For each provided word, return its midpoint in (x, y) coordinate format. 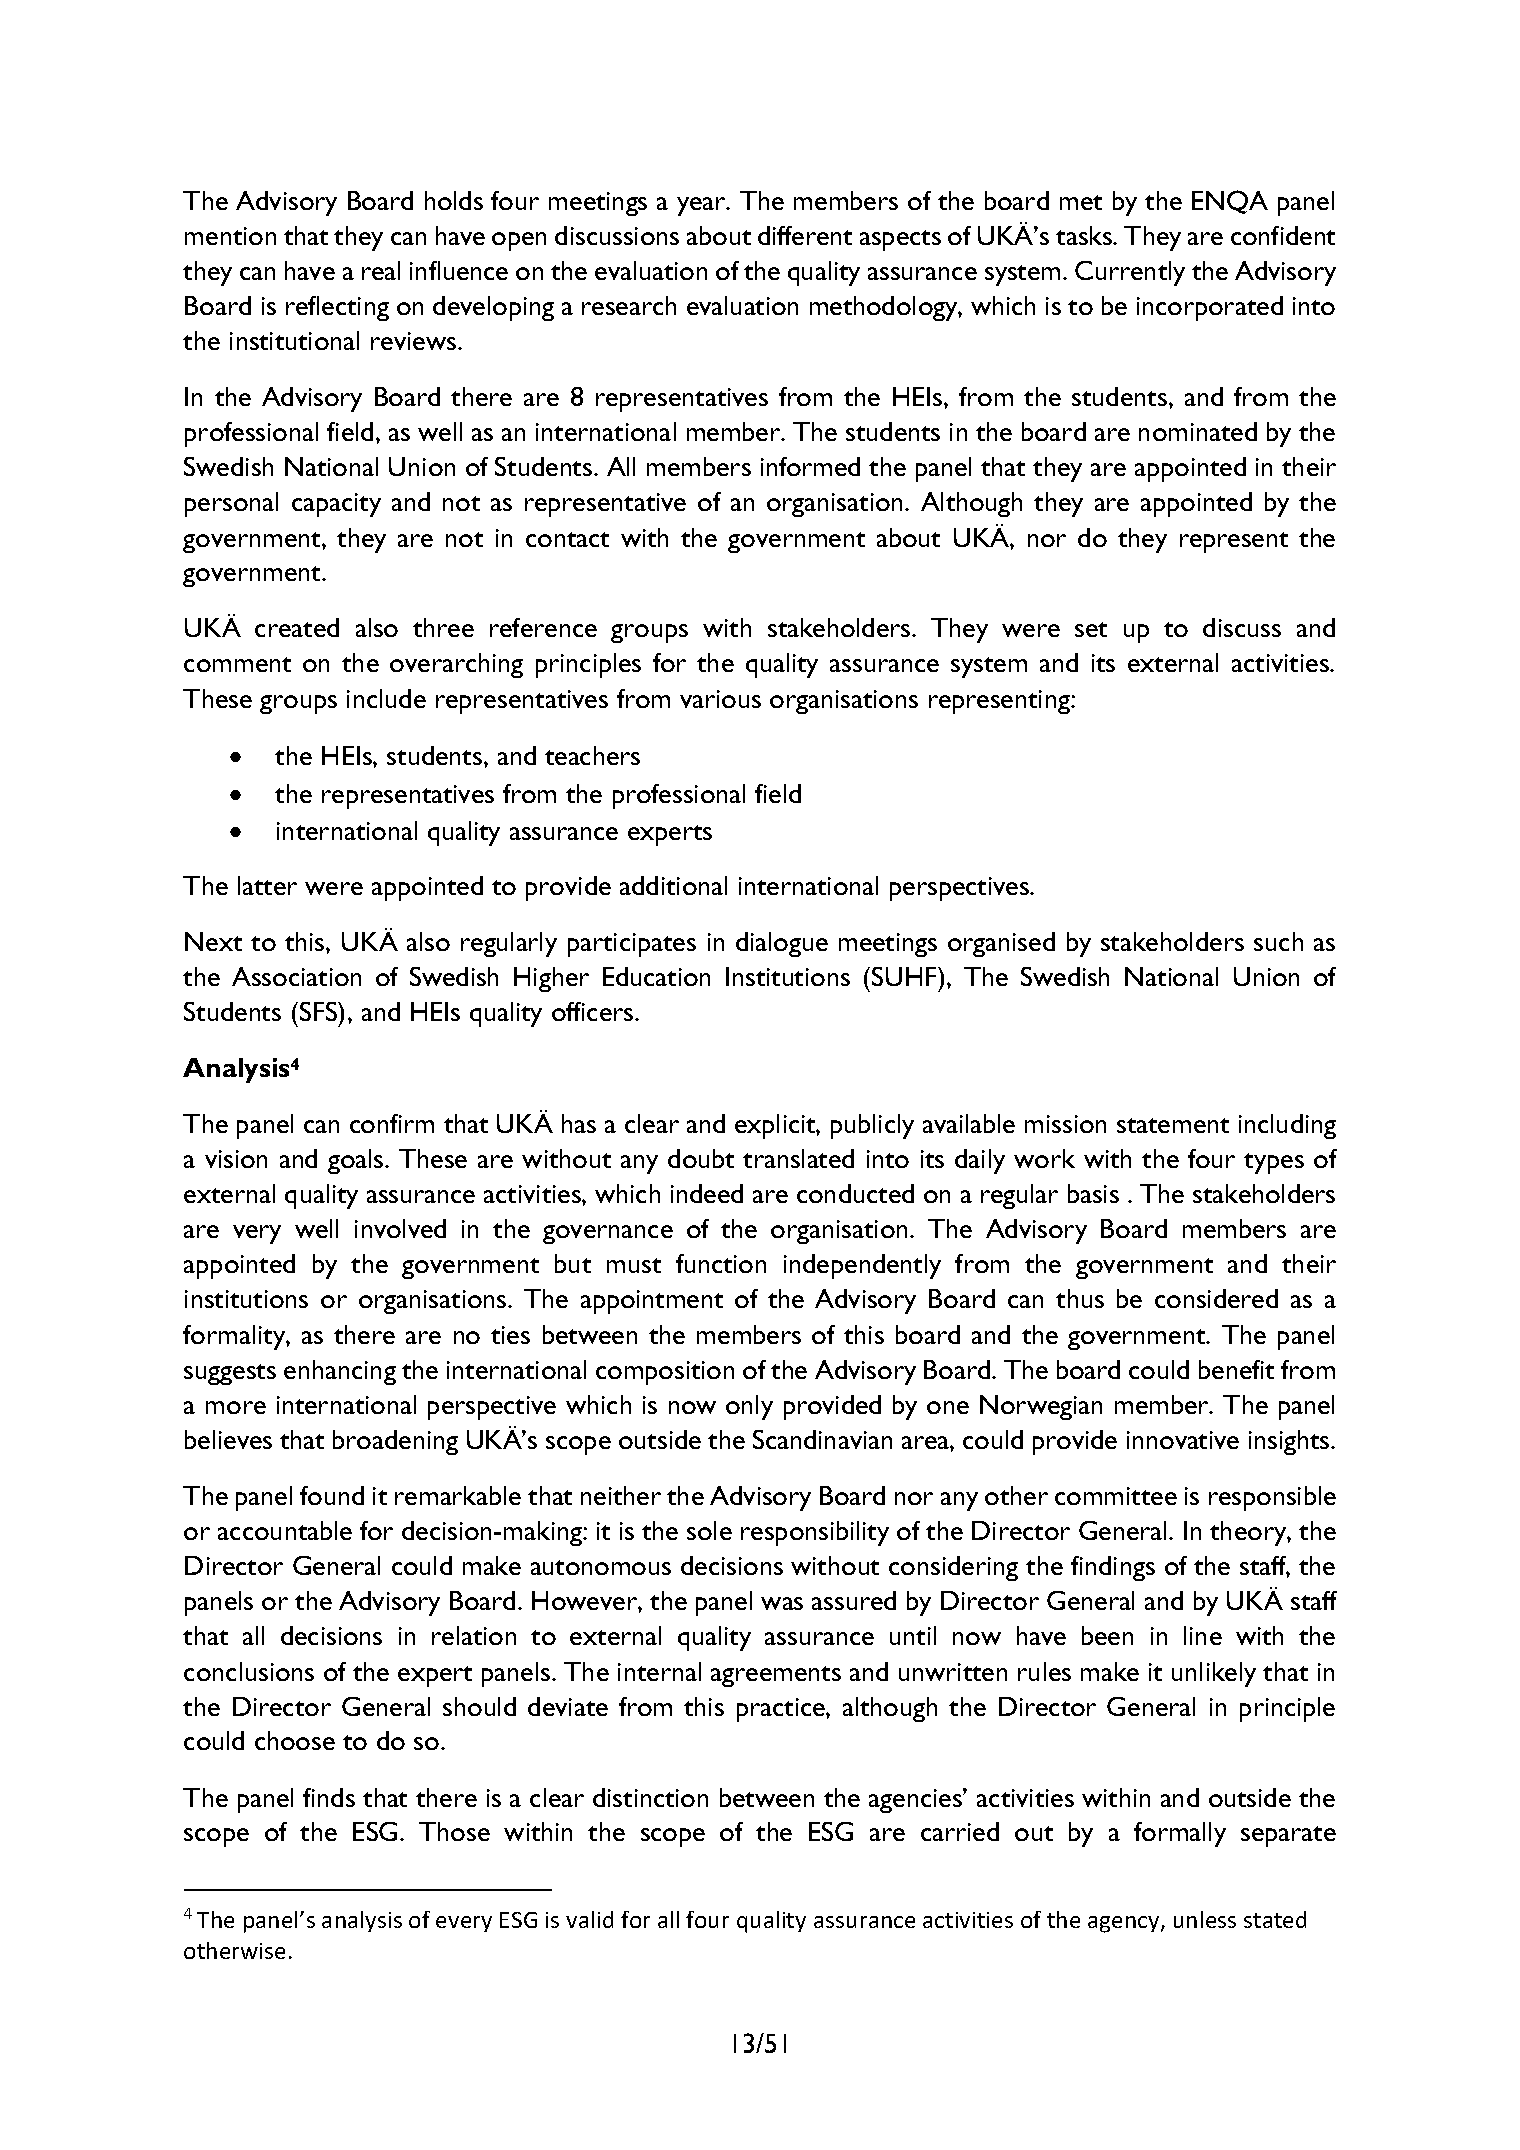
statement (1173, 1125)
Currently (1130, 273)
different (805, 235)
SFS (320, 1011)
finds (329, 1797)
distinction (650, 1797)
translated (798, 1158)
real (381, 270)
